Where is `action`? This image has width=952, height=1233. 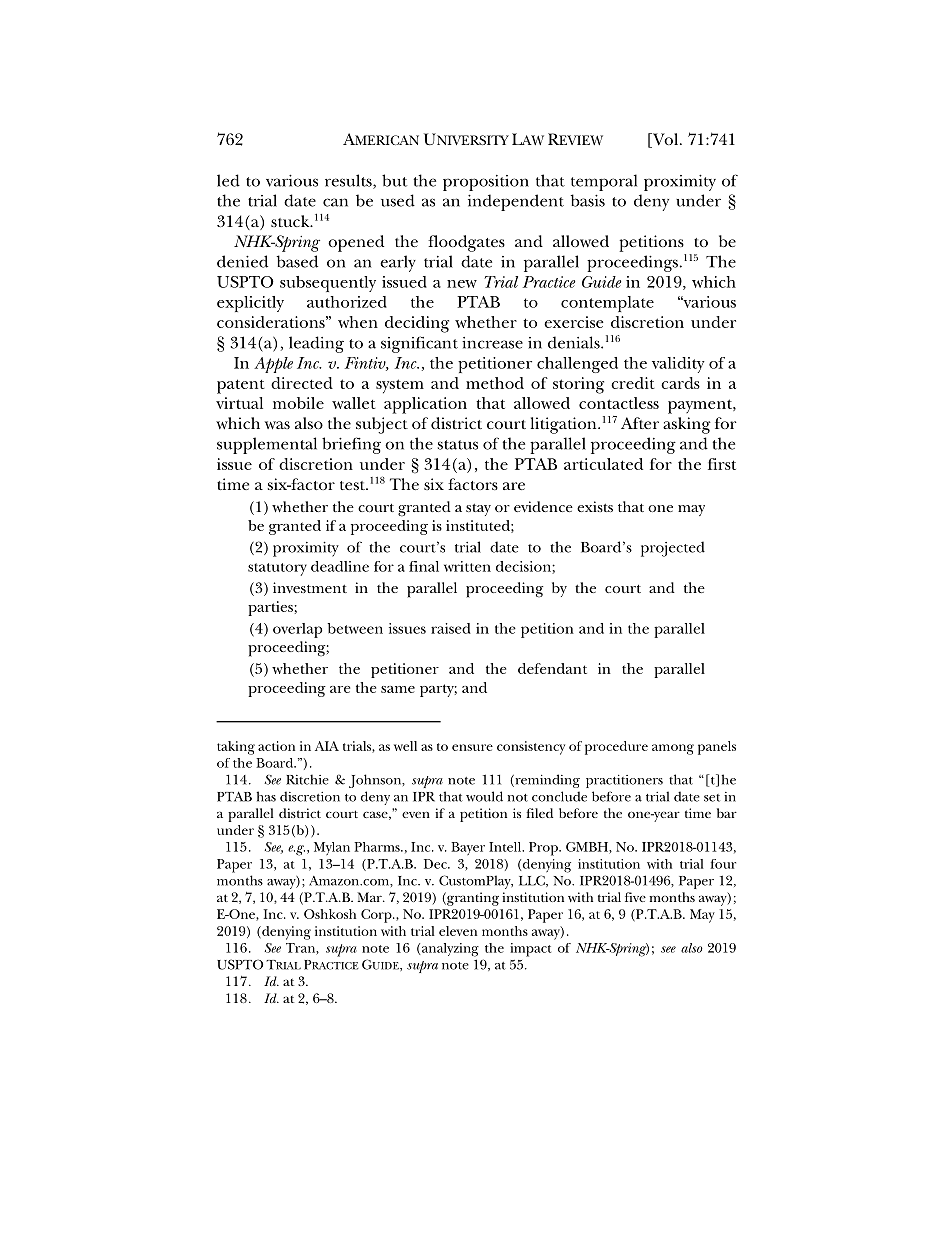 action is located at coordinates (276, 746).
